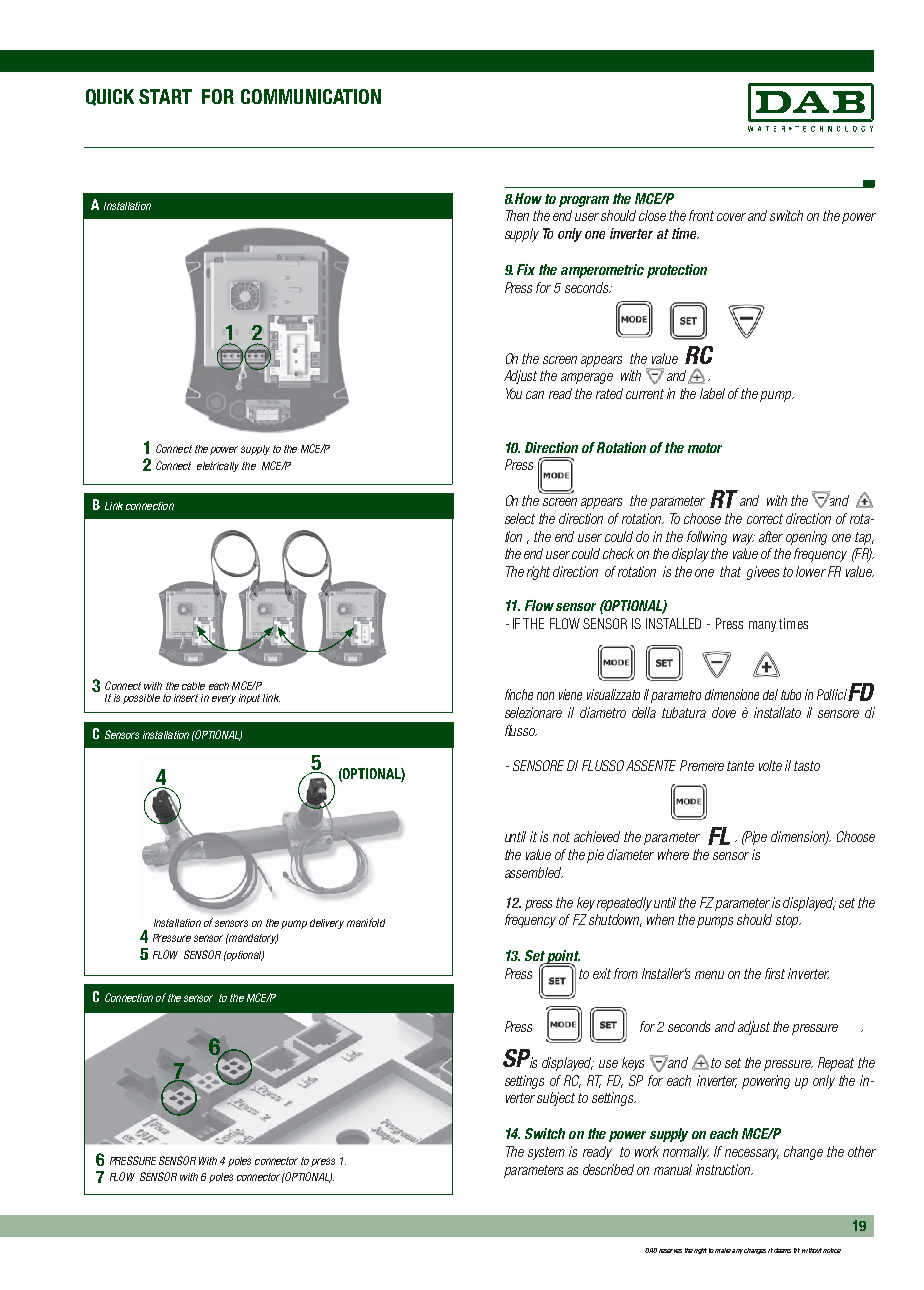 The image size is (924, 1290). Describe the element at coordinates (762, 626) in the page. I see `many` at that location.
